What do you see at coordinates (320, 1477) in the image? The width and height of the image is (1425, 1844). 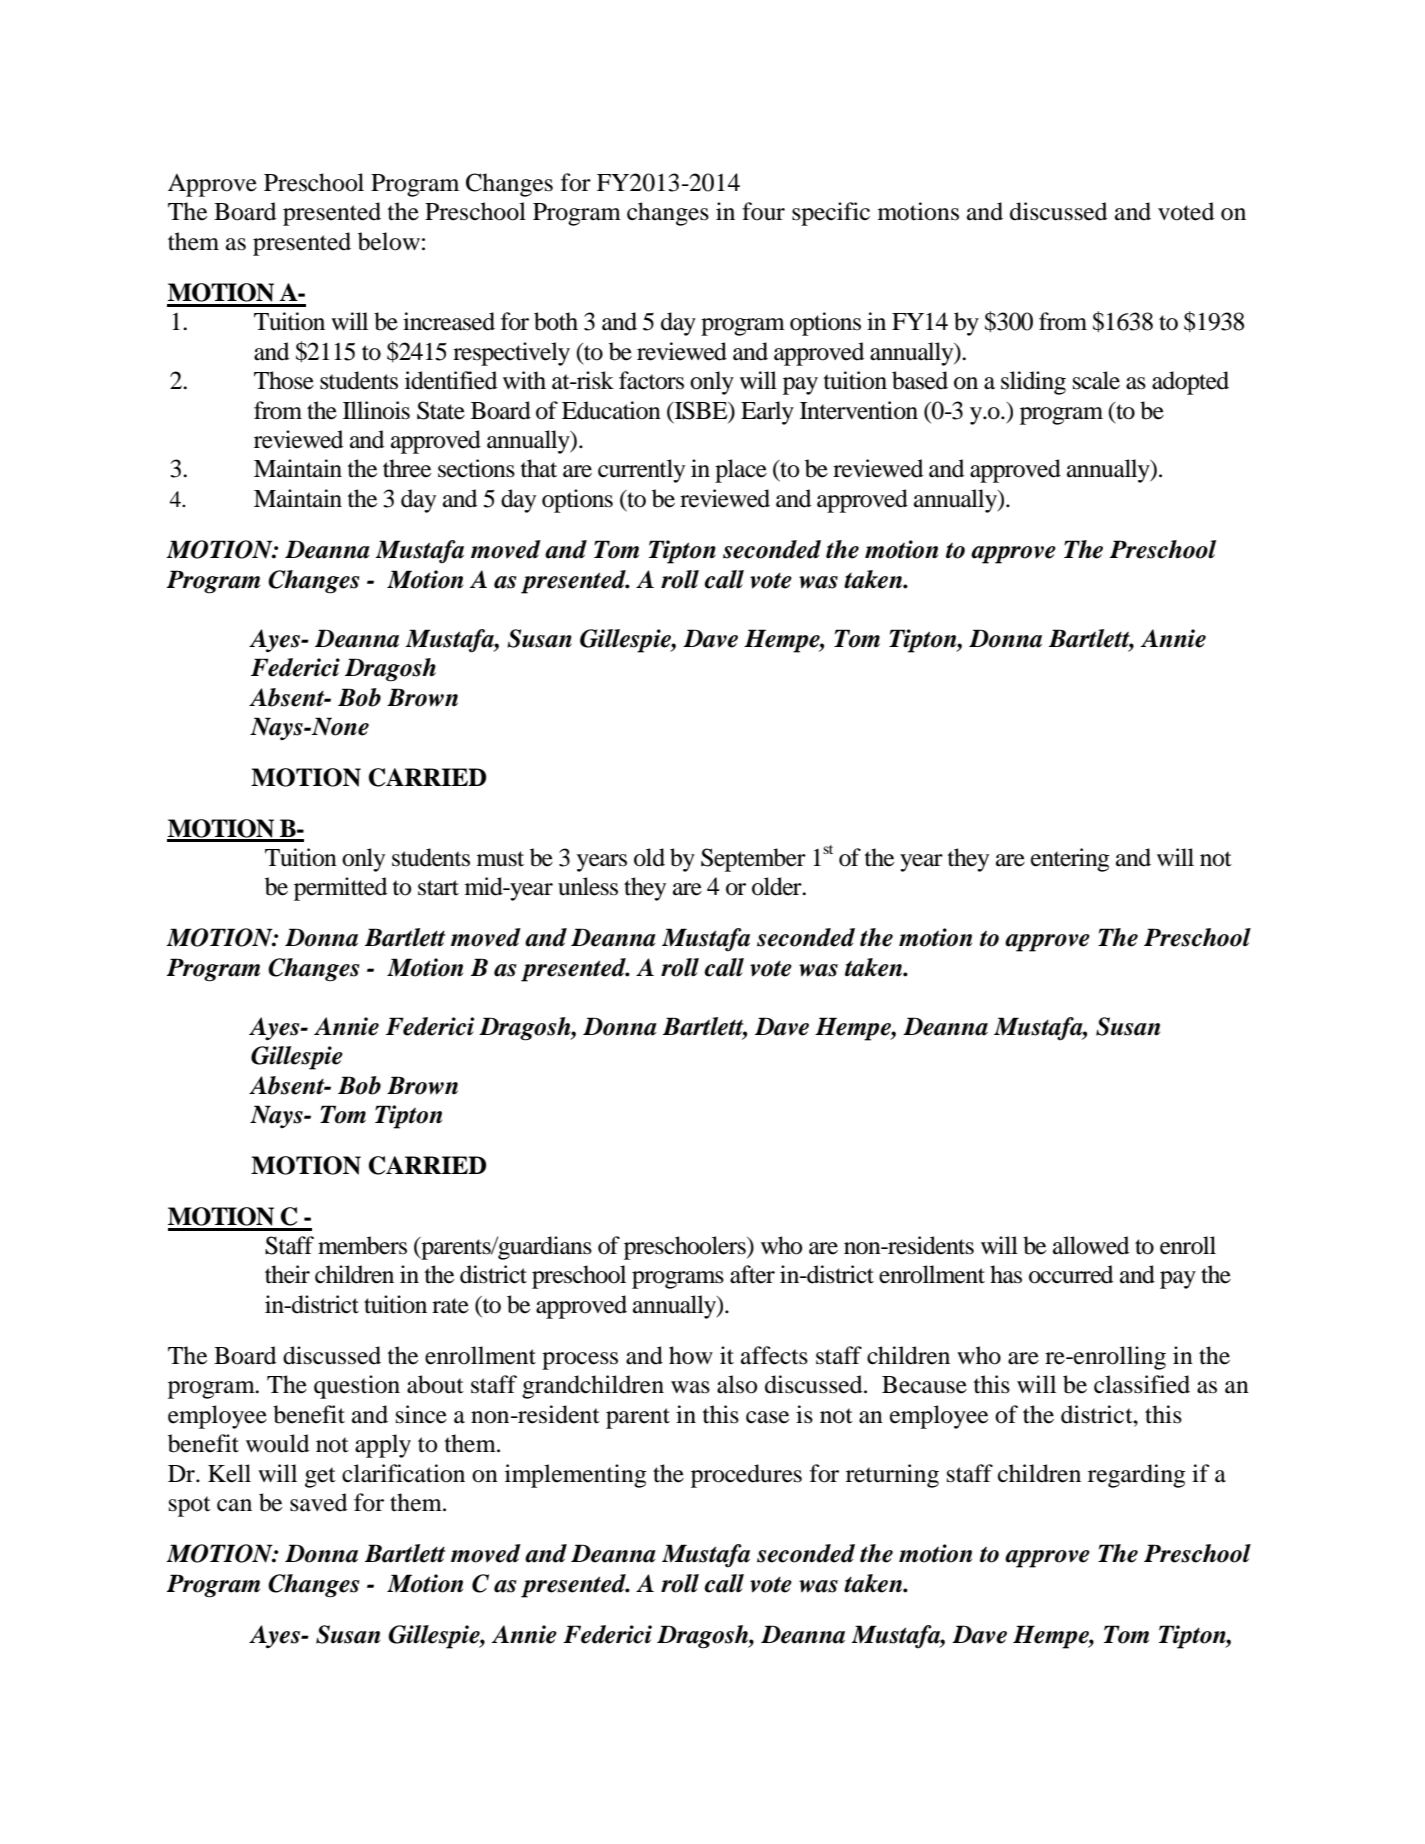 I see `get` at bounding box center [320, 1477].
